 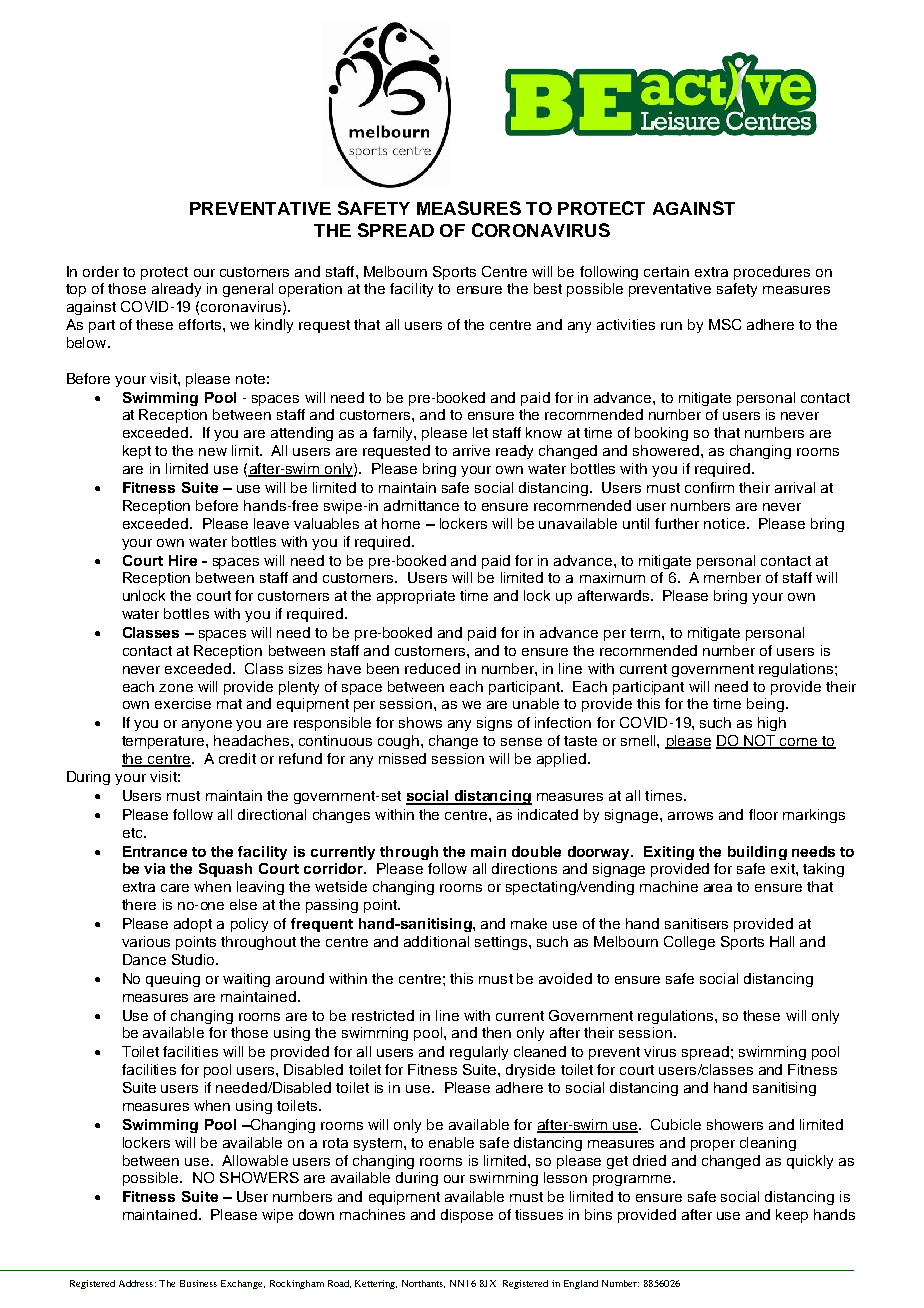 I want to click on keep, so click(x=792, y=1216).
